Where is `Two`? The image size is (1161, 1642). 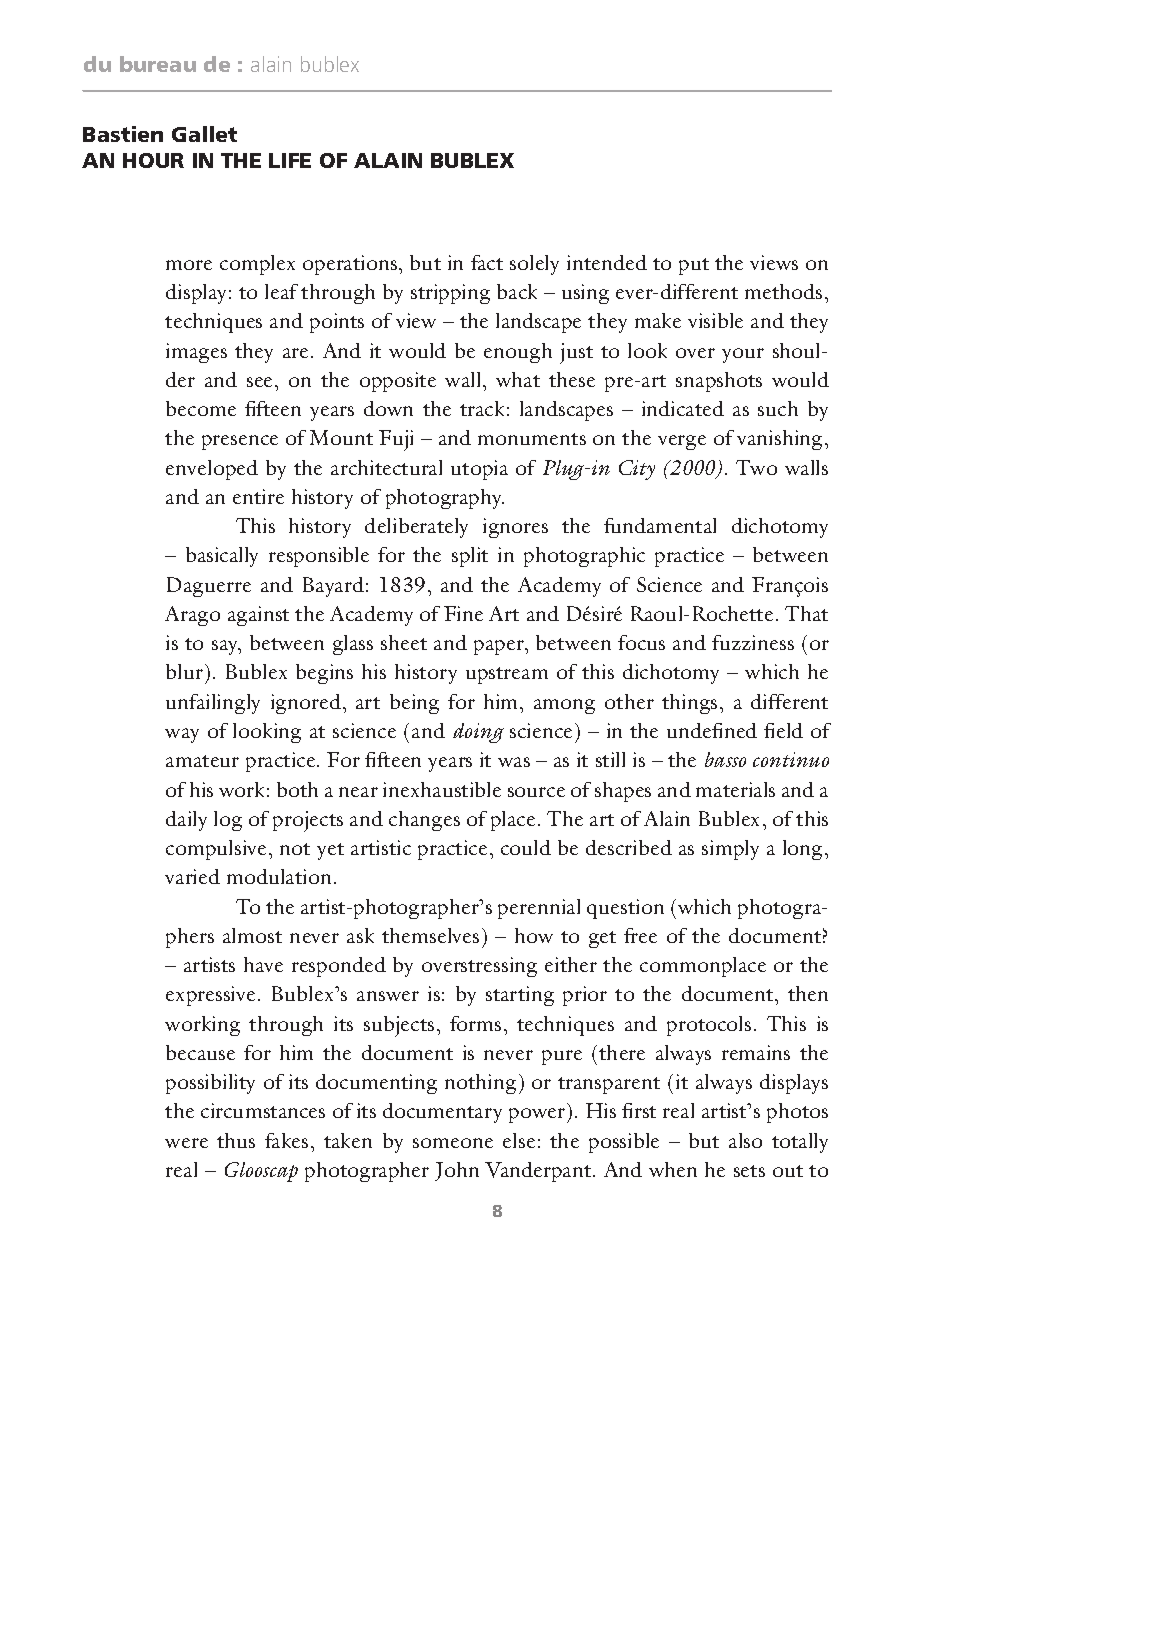 Two is located at coordinates (756, 467).
